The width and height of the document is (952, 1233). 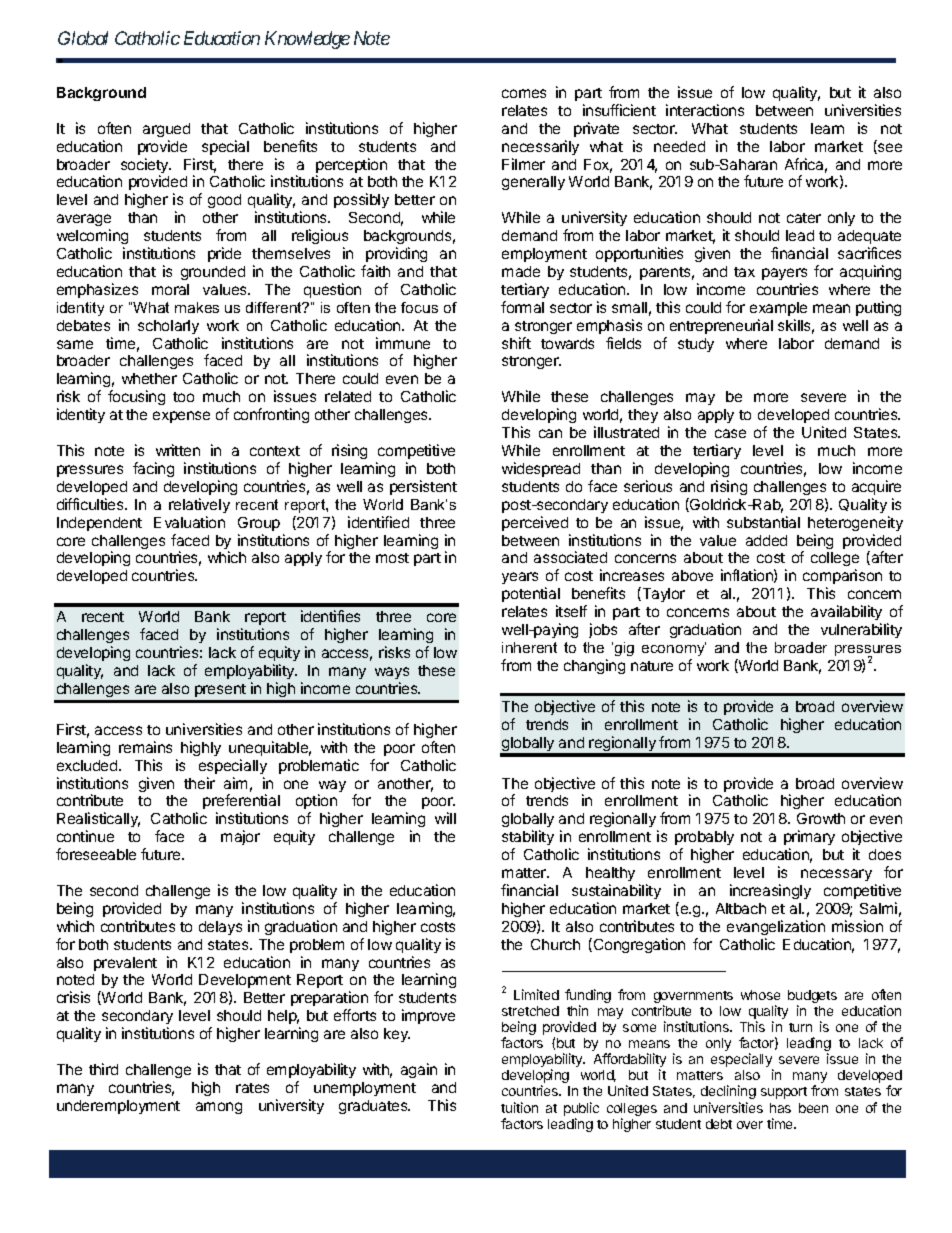 I want to click on comes, so click(x=524, y=93).
